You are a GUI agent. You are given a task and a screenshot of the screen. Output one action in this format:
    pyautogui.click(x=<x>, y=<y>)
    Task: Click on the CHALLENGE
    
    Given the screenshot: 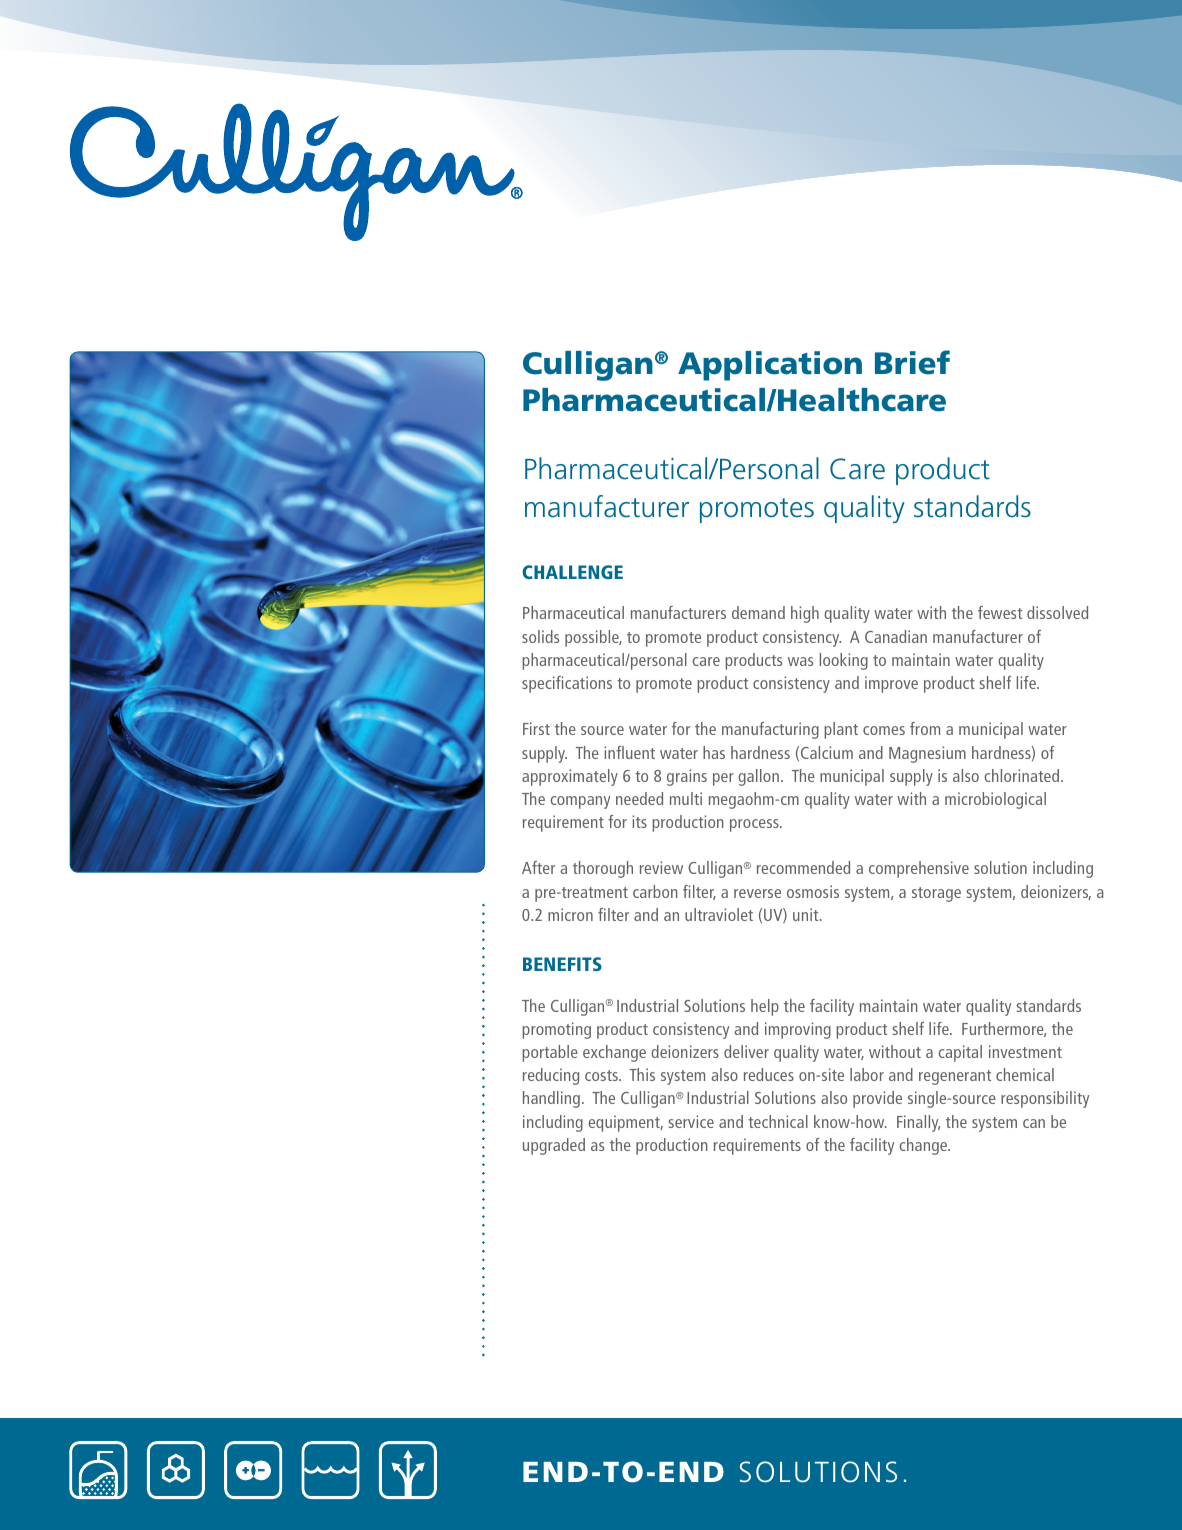 What is the action you would take?
    pyautogui.click(x=572, y=572)
